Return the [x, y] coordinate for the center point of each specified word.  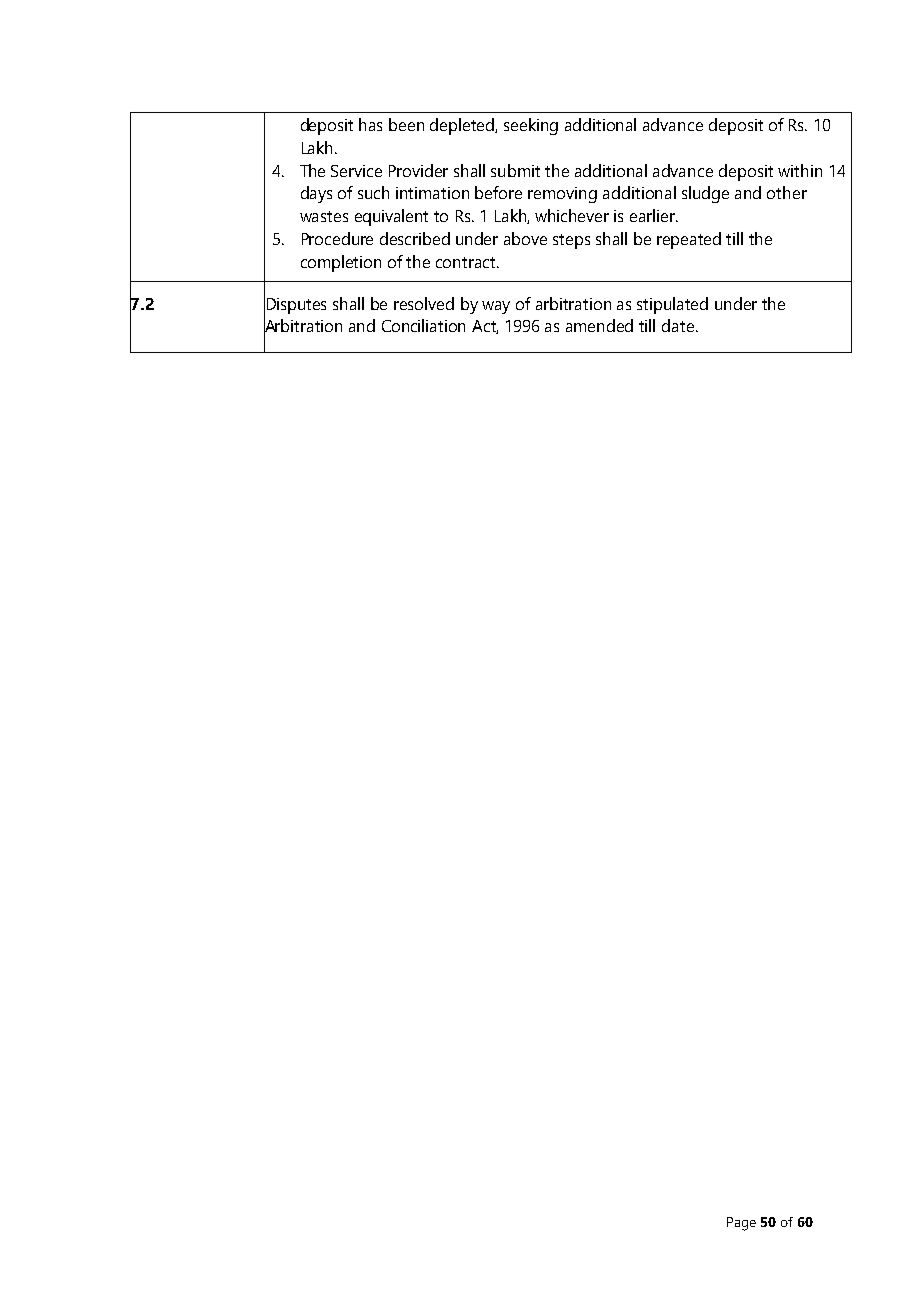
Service [356, 171]
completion [341, 263]
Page [741, 1224]
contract [467, 262]
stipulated [672, 305]
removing [562, 195]
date [679, 325]
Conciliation [423, 325]
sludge [705, 194]
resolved [424, 303]
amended [599, 325]
